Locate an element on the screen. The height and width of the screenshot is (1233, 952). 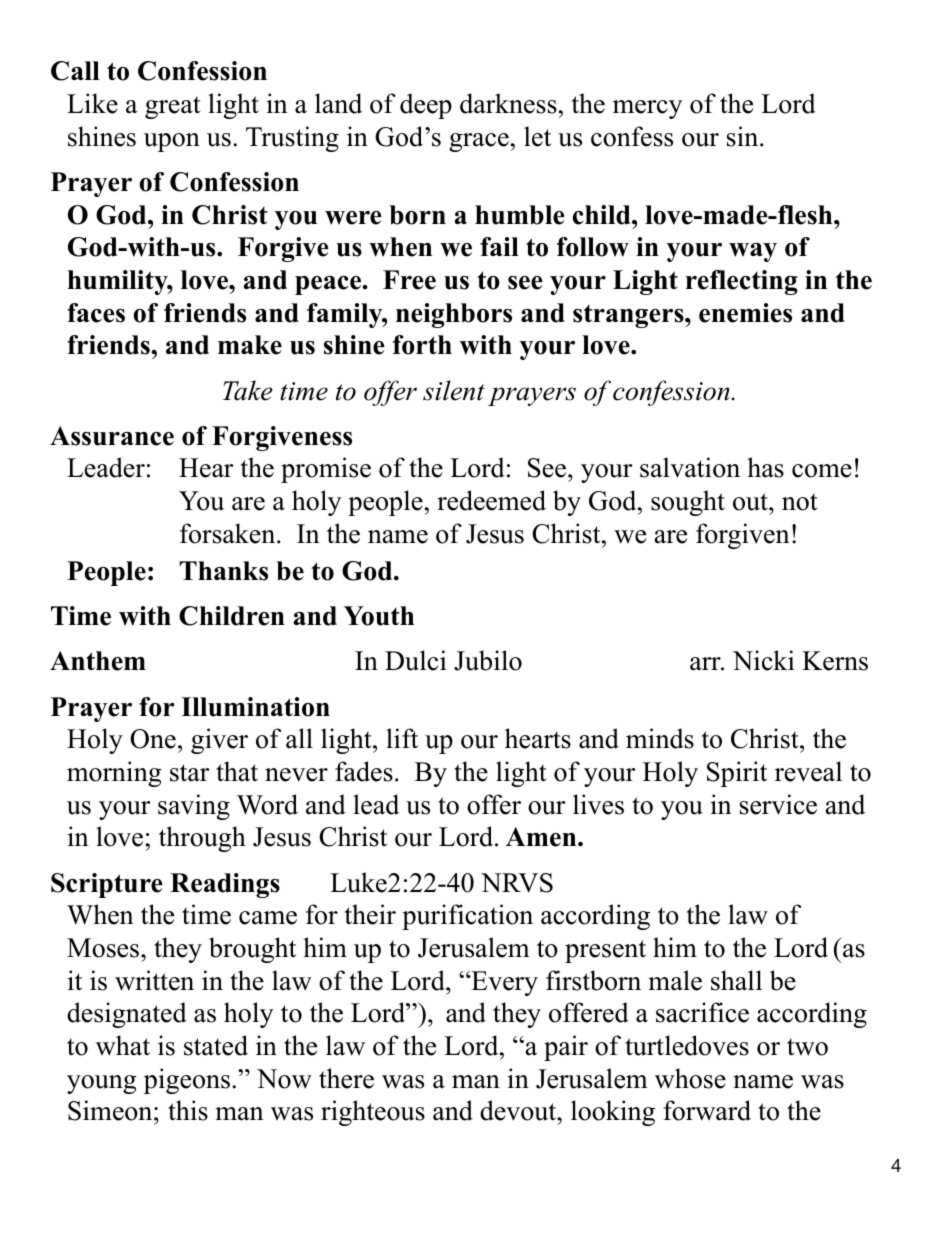
Thanks is located at coordinates (223, 571).
